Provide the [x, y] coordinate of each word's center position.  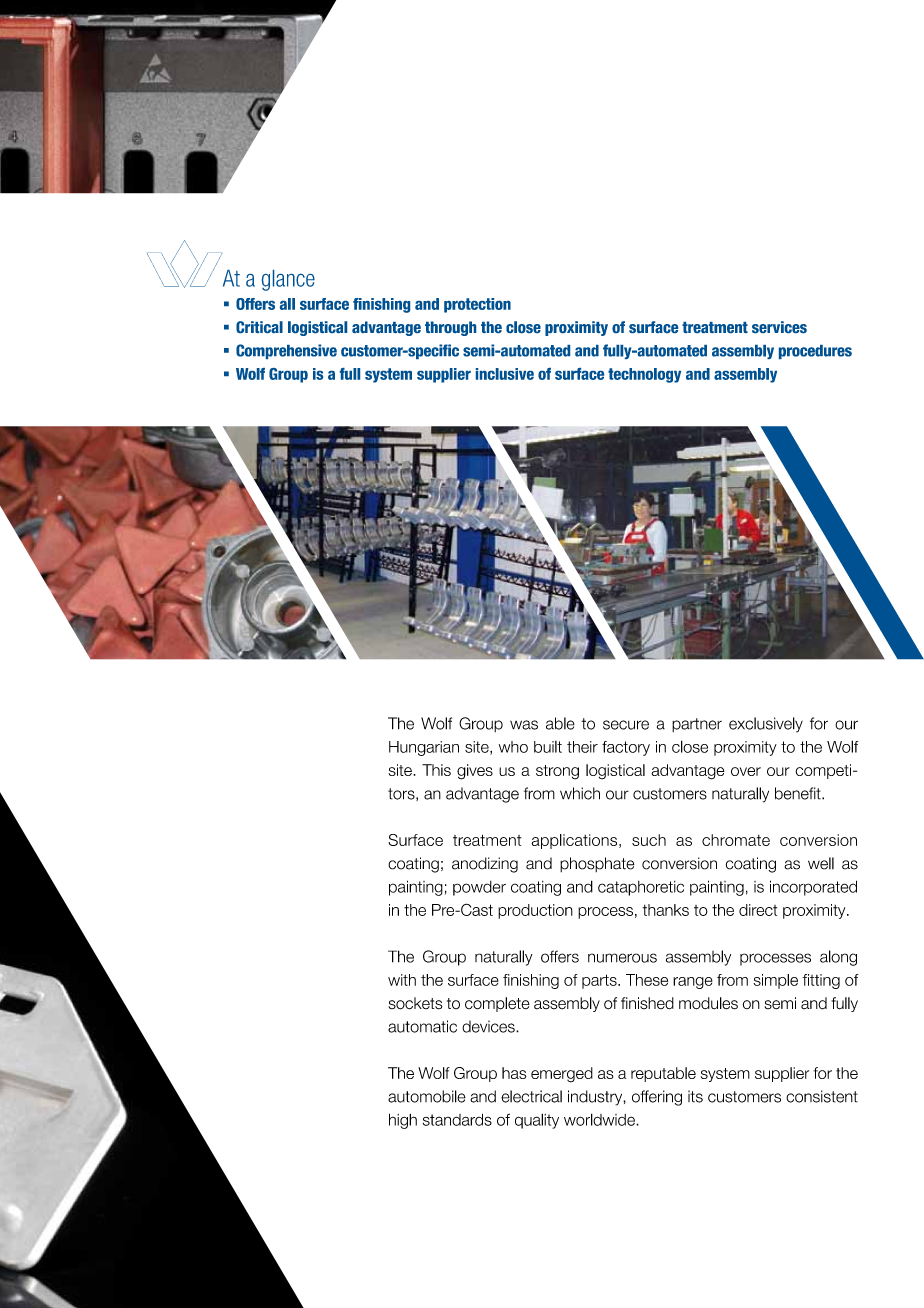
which [580, 793]
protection [477, 305]
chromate [736, 840]
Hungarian [424, 748]
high [403, 1121]
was [524, 725]
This [436, 770]
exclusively [766, 725]
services [779, 327]
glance [288, 280]
